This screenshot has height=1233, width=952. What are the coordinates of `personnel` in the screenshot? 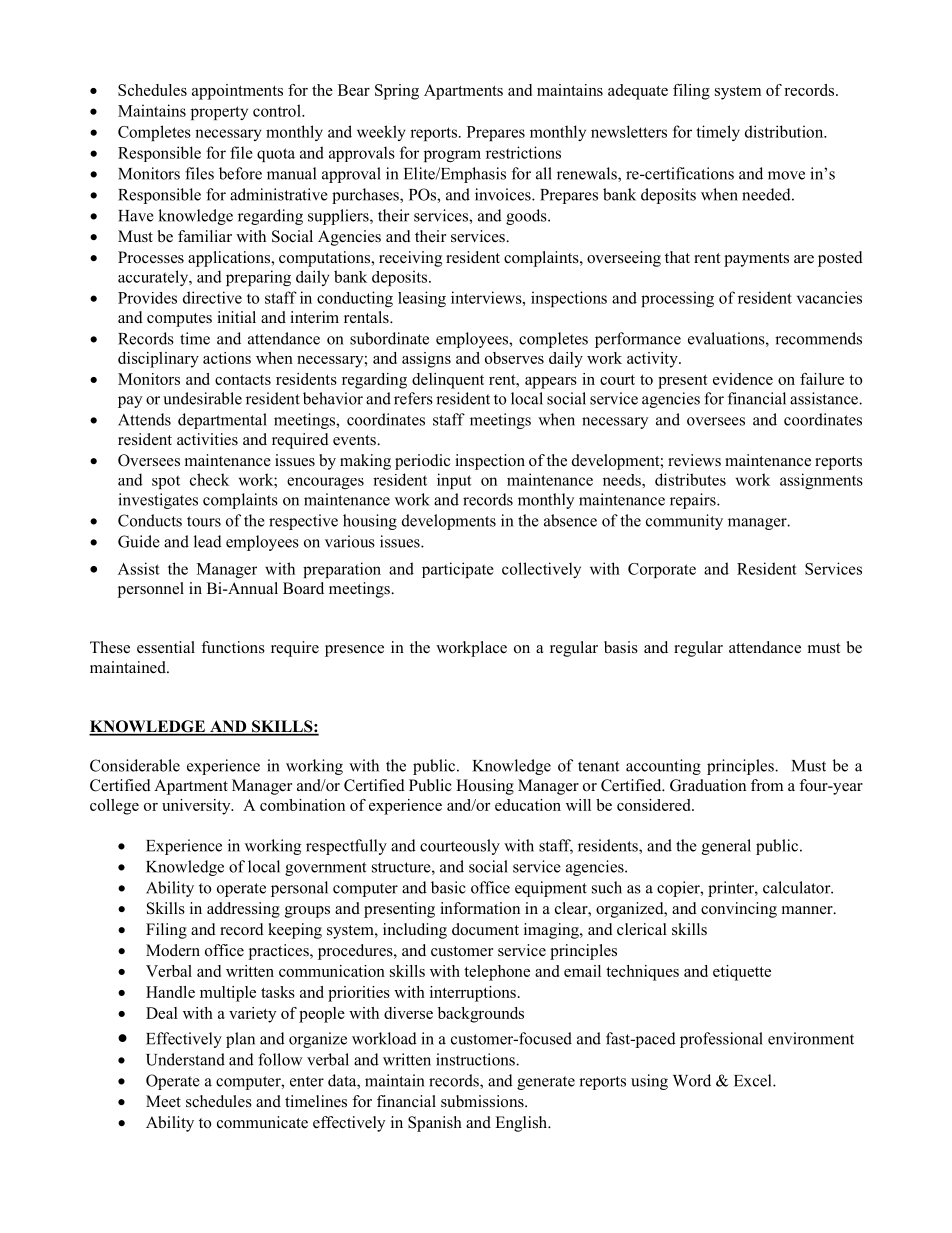 It's located at (151, 590).
